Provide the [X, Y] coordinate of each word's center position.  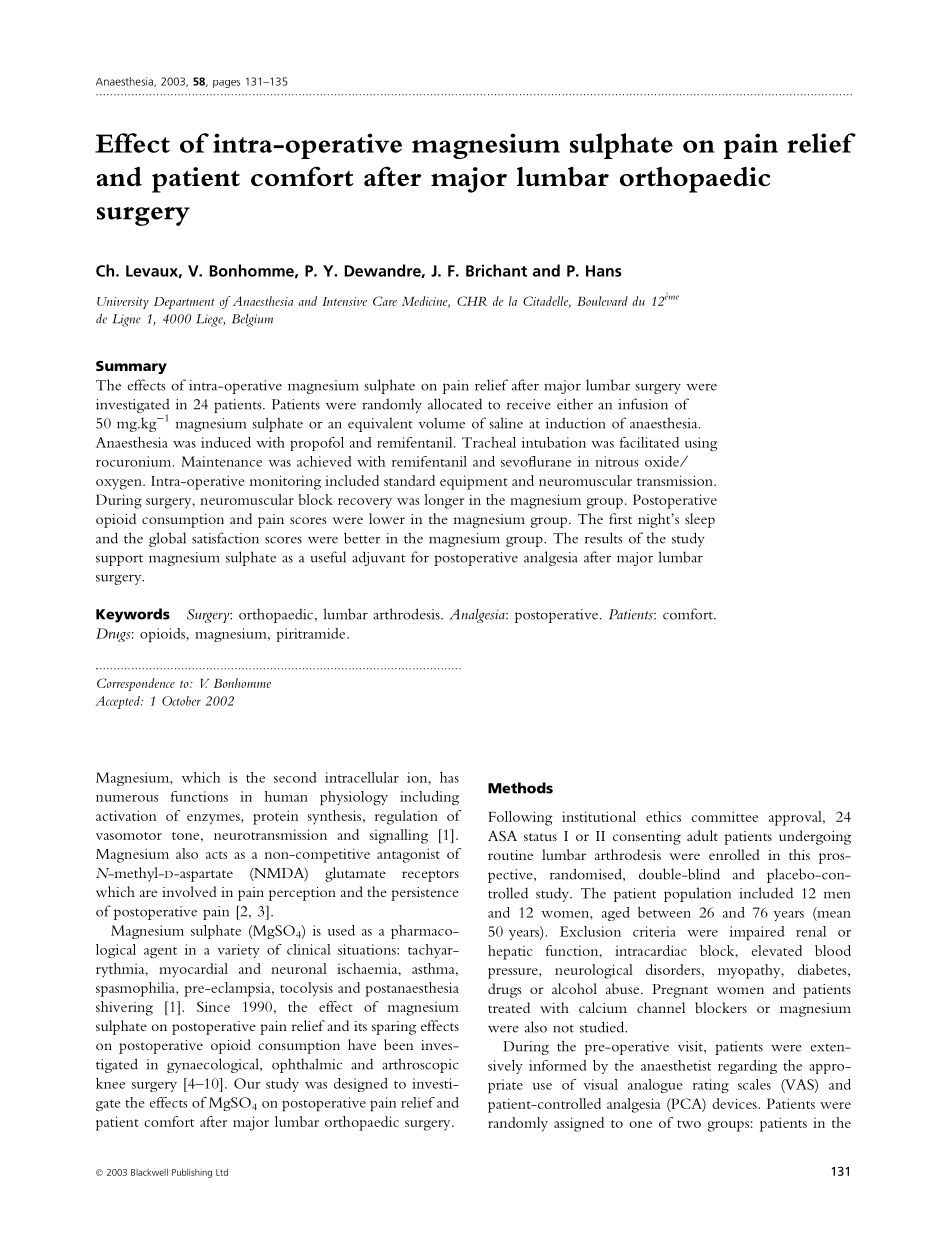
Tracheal [489, 442]
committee [725, 816]
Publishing [192, 1173]
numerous [127, 798]
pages [226, 84]
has [449, 777]
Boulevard [602, 301]
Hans [603, 271]
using [701, 444]
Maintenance [221, 461]
